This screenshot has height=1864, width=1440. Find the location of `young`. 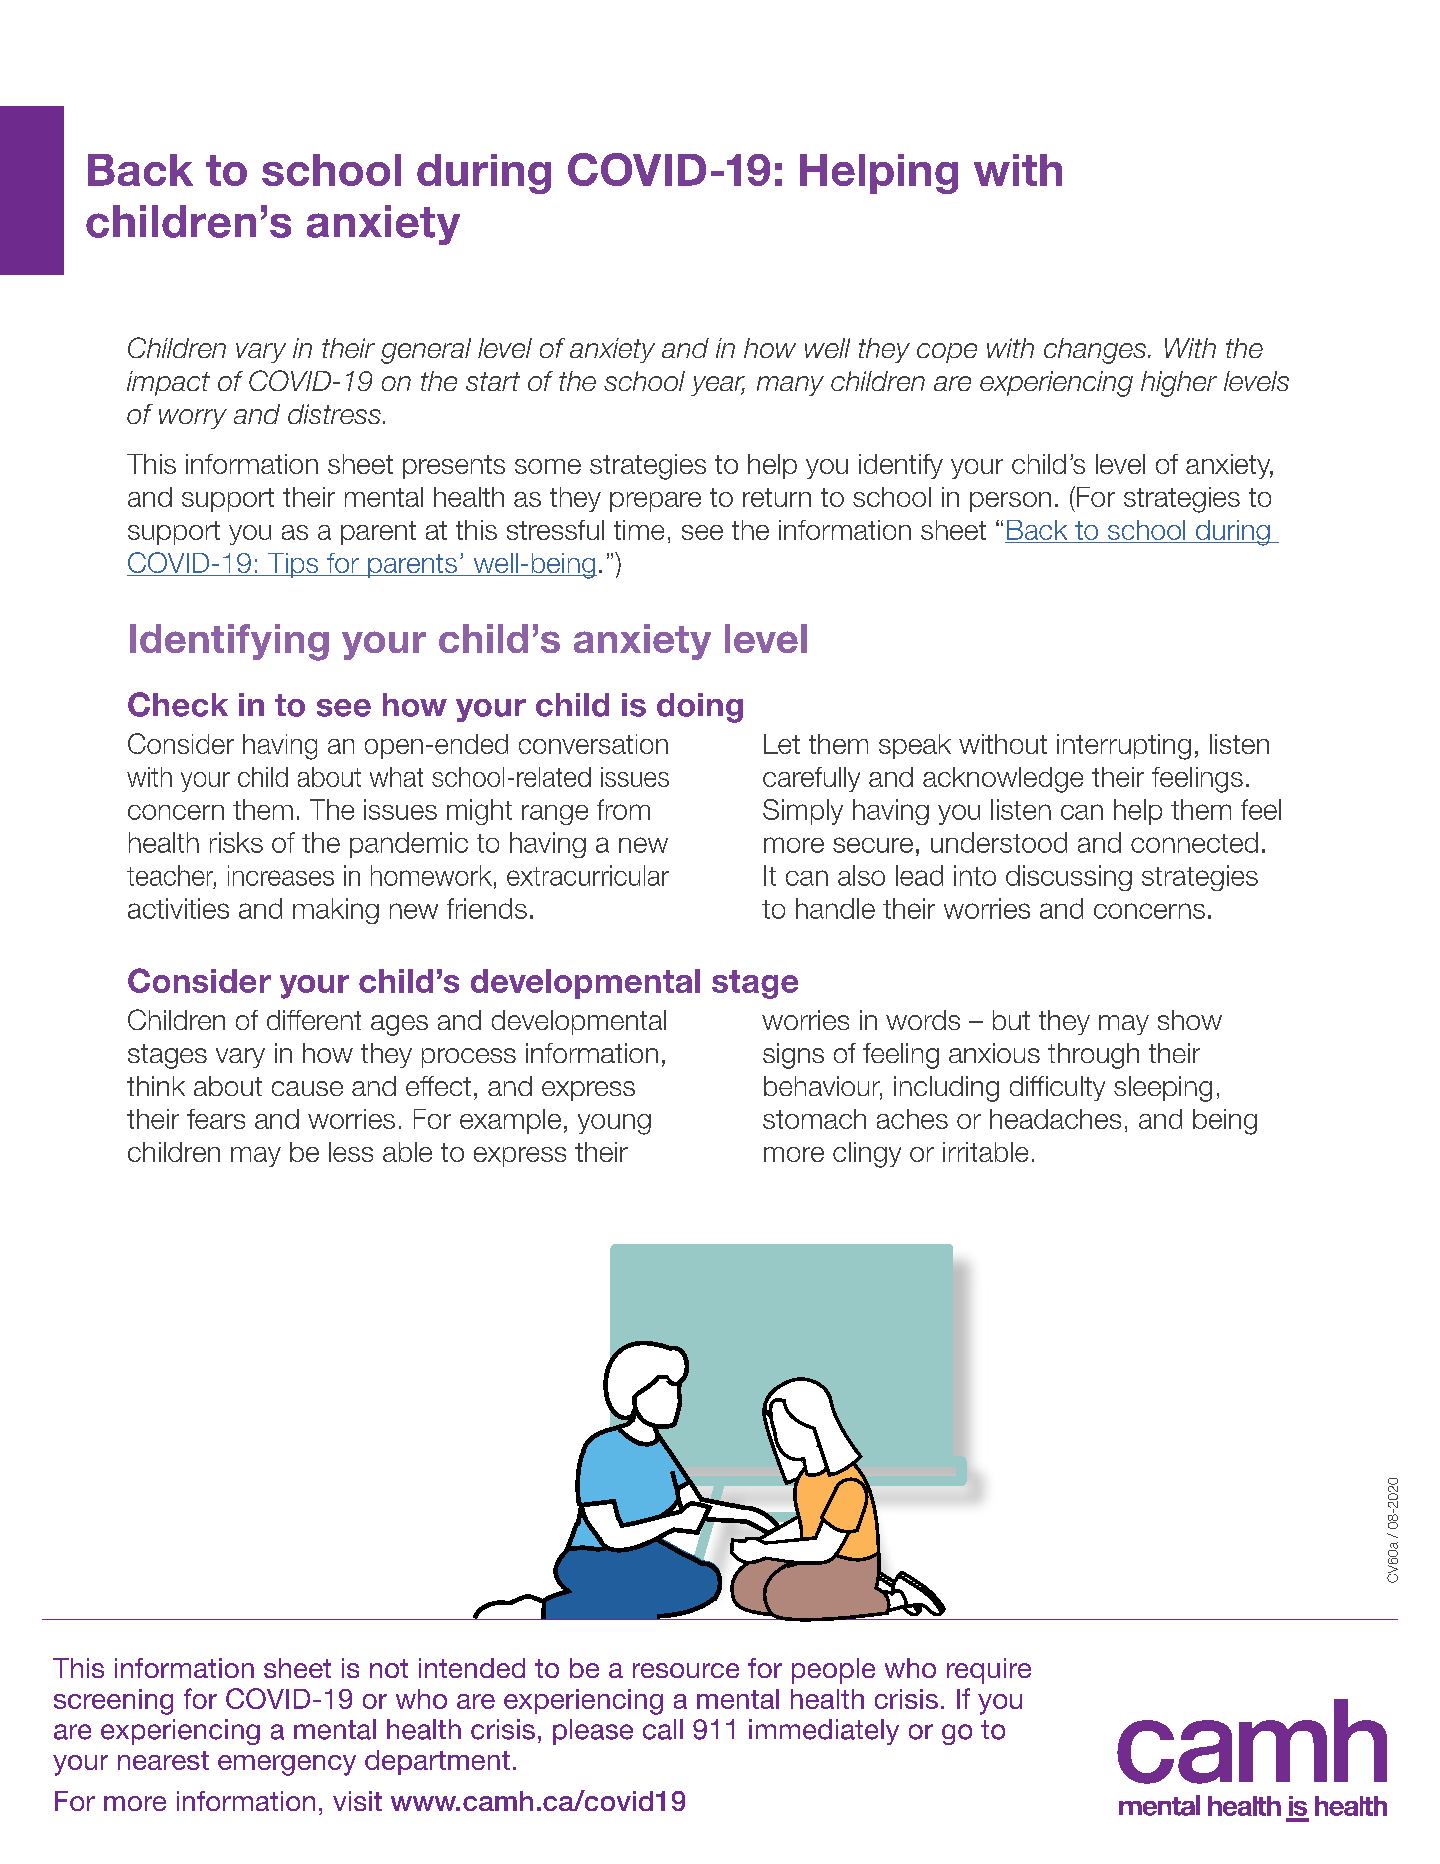

young is located at coordinates (614, 1124).
